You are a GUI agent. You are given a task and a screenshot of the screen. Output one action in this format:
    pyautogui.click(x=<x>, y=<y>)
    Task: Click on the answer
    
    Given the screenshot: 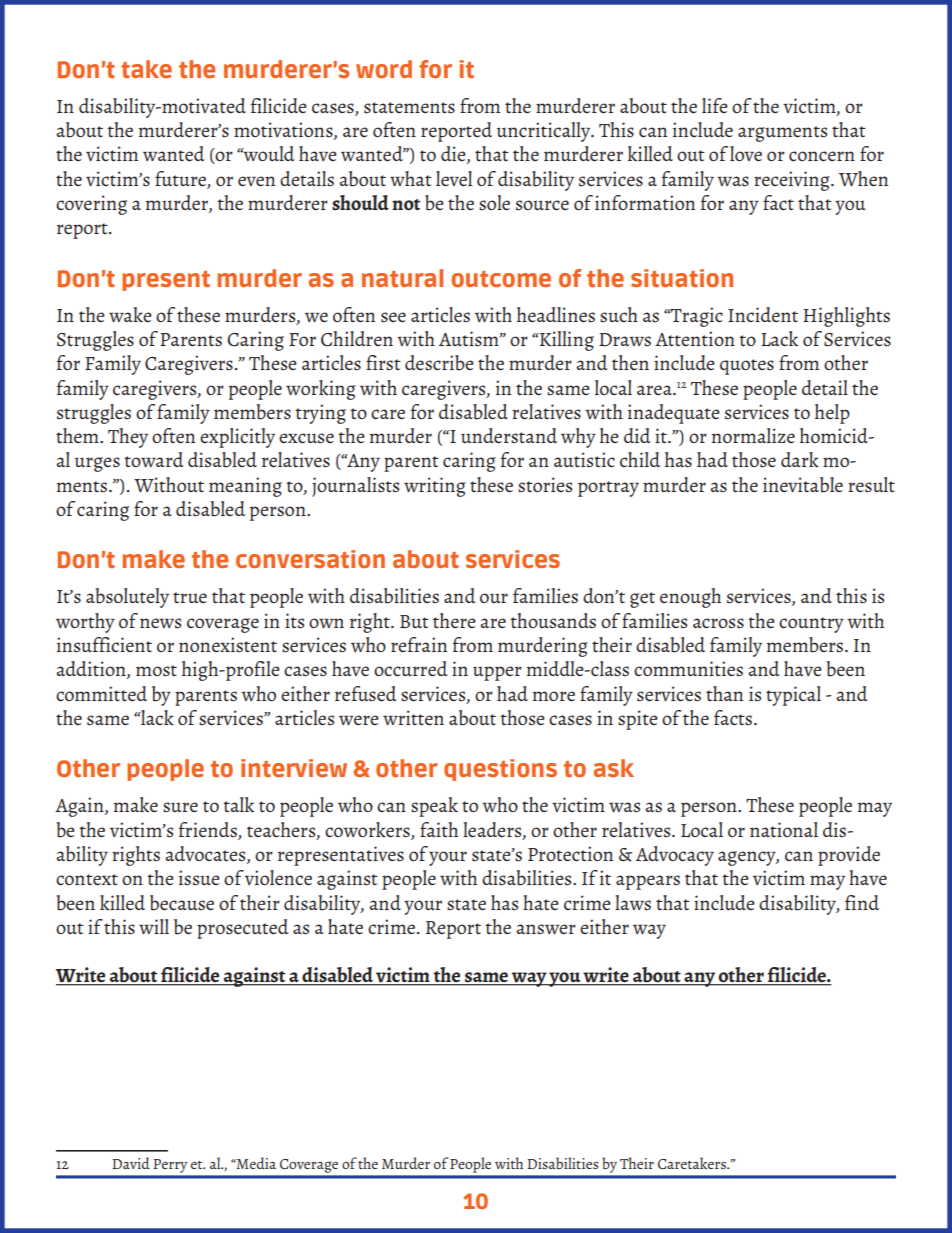 What is the action you would take?
    pyautogui.click(x=546, y=929)
